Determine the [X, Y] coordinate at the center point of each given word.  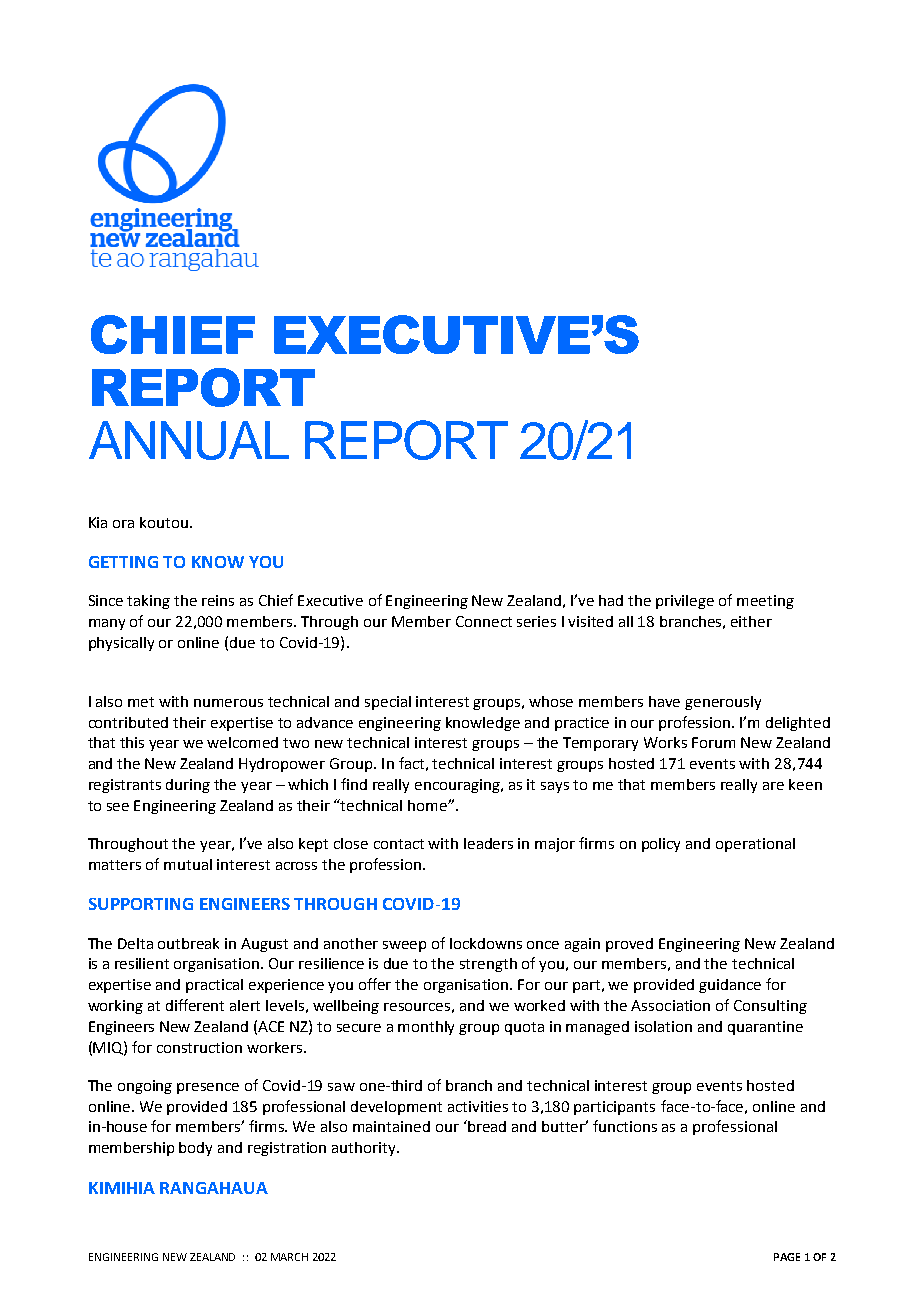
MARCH [289, 1257]
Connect [484, 621]
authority [365, 1149]
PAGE [787, 1257]
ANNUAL [189, 440]
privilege [685, 602]
